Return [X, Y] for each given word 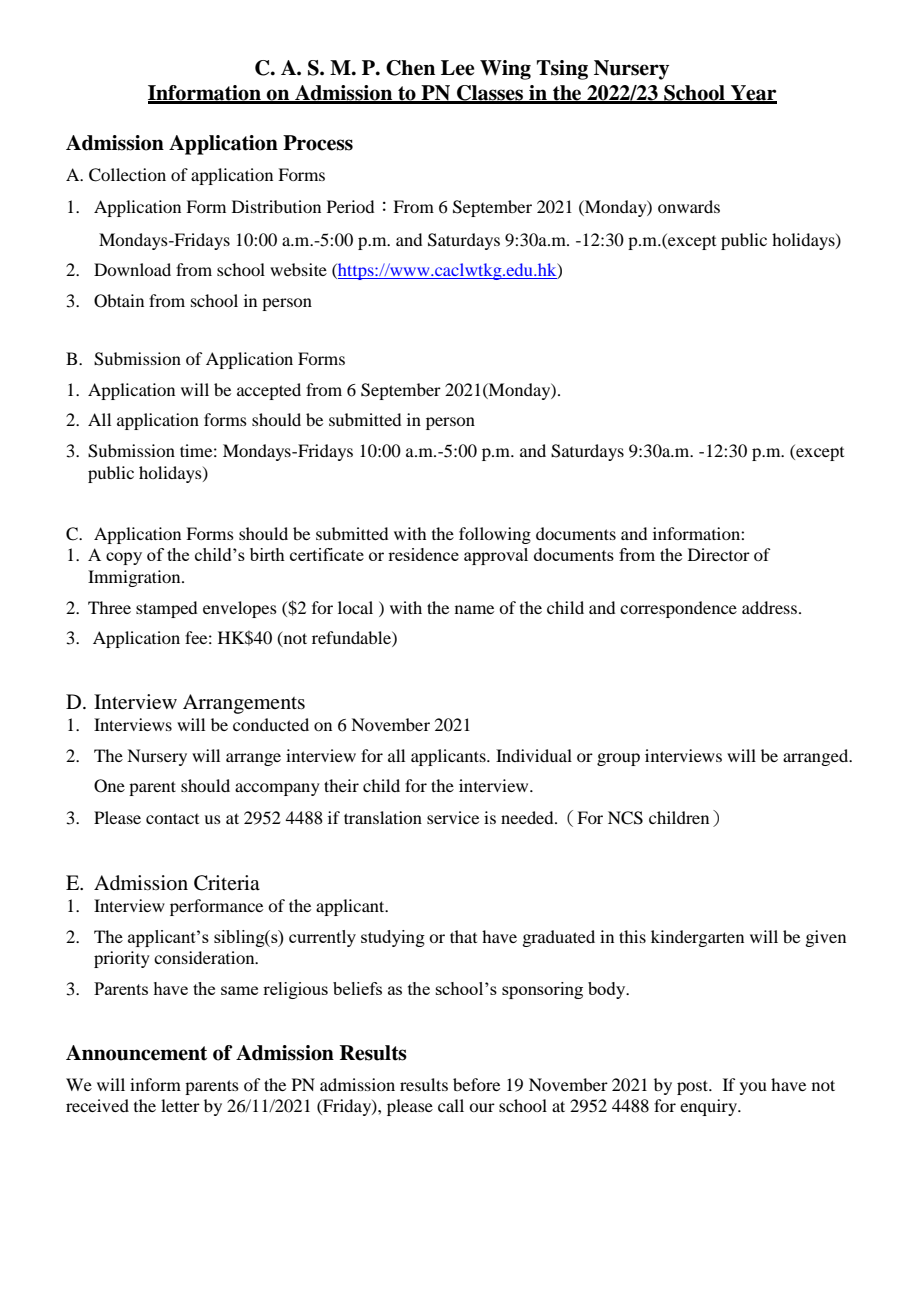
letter [180, 1105]
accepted [269, 391]
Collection [127, 175]
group [618, 759]
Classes [490, 94]
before [476, 1084]
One [109, 786]
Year [753, 94]
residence [423, 554]
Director [719, 554]
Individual [534, 755]
